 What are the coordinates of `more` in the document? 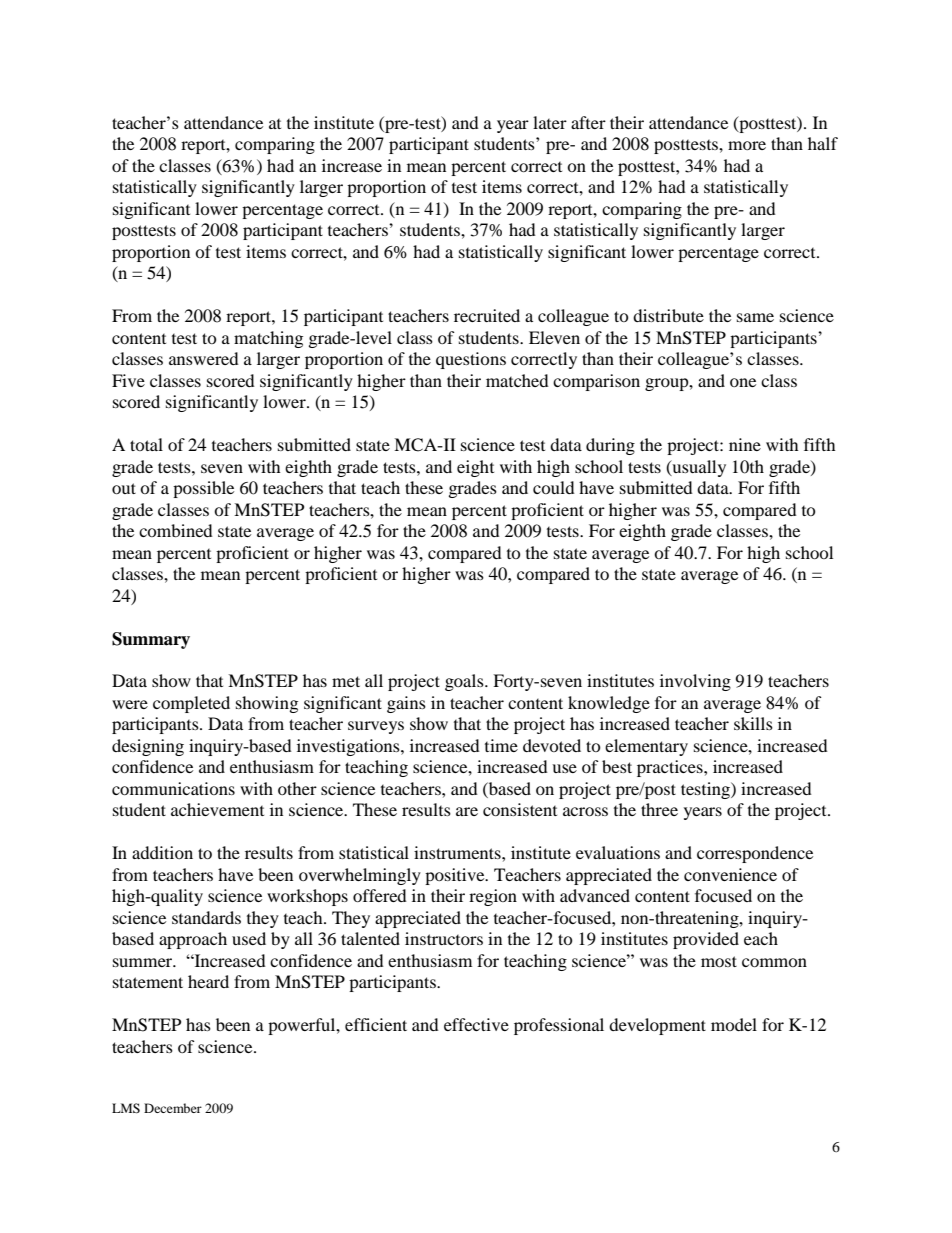 It's located at (747, 145).
